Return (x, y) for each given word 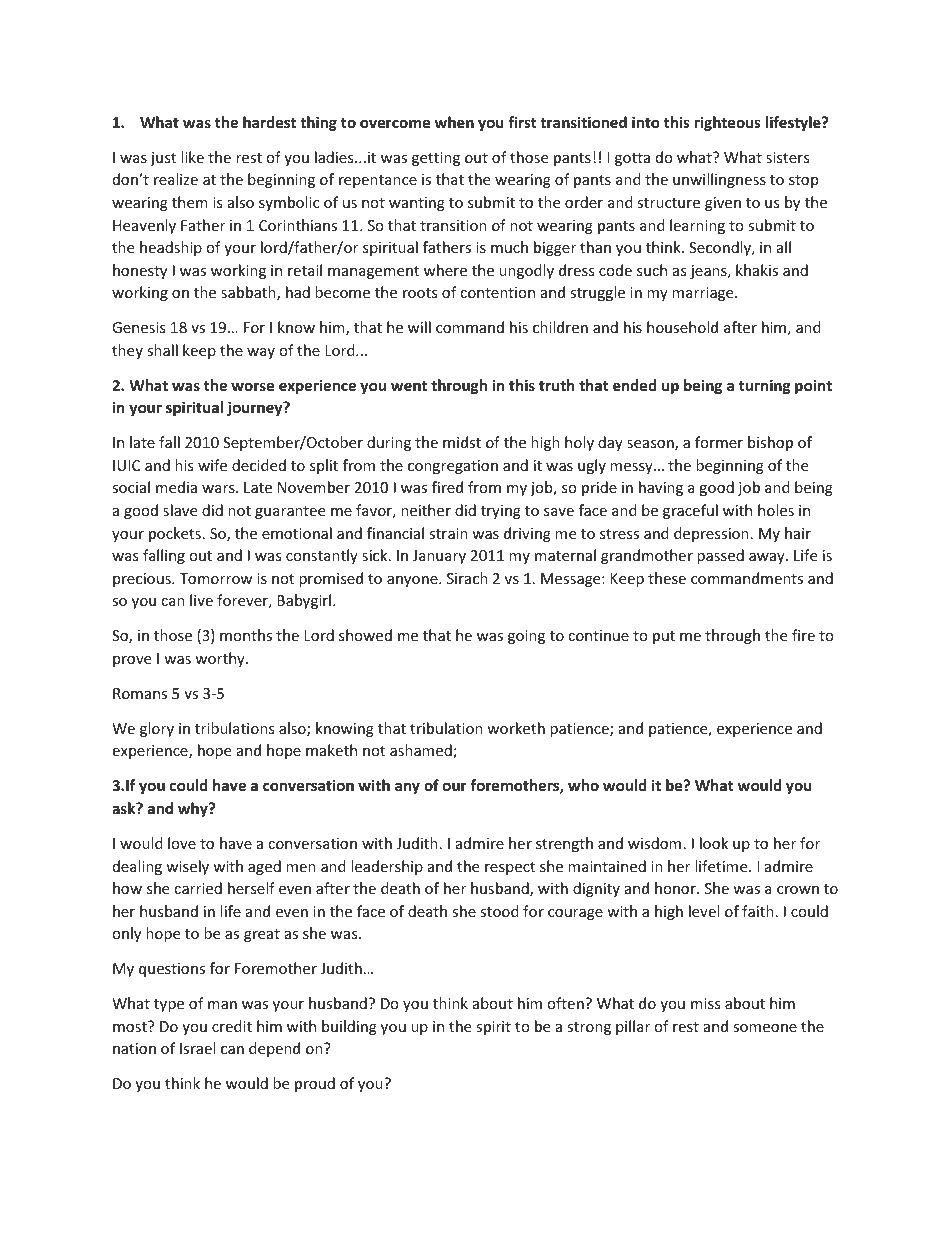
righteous (728, 123)
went (409, 386)
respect (510, 868)
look (714, 843)
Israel (197, 1048)
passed (720, 556)
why (194, 809)
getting (436, 159)
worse (252, 386)
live (201, 600)
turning (765, 386)
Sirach (467, 578)
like (192, 157)
